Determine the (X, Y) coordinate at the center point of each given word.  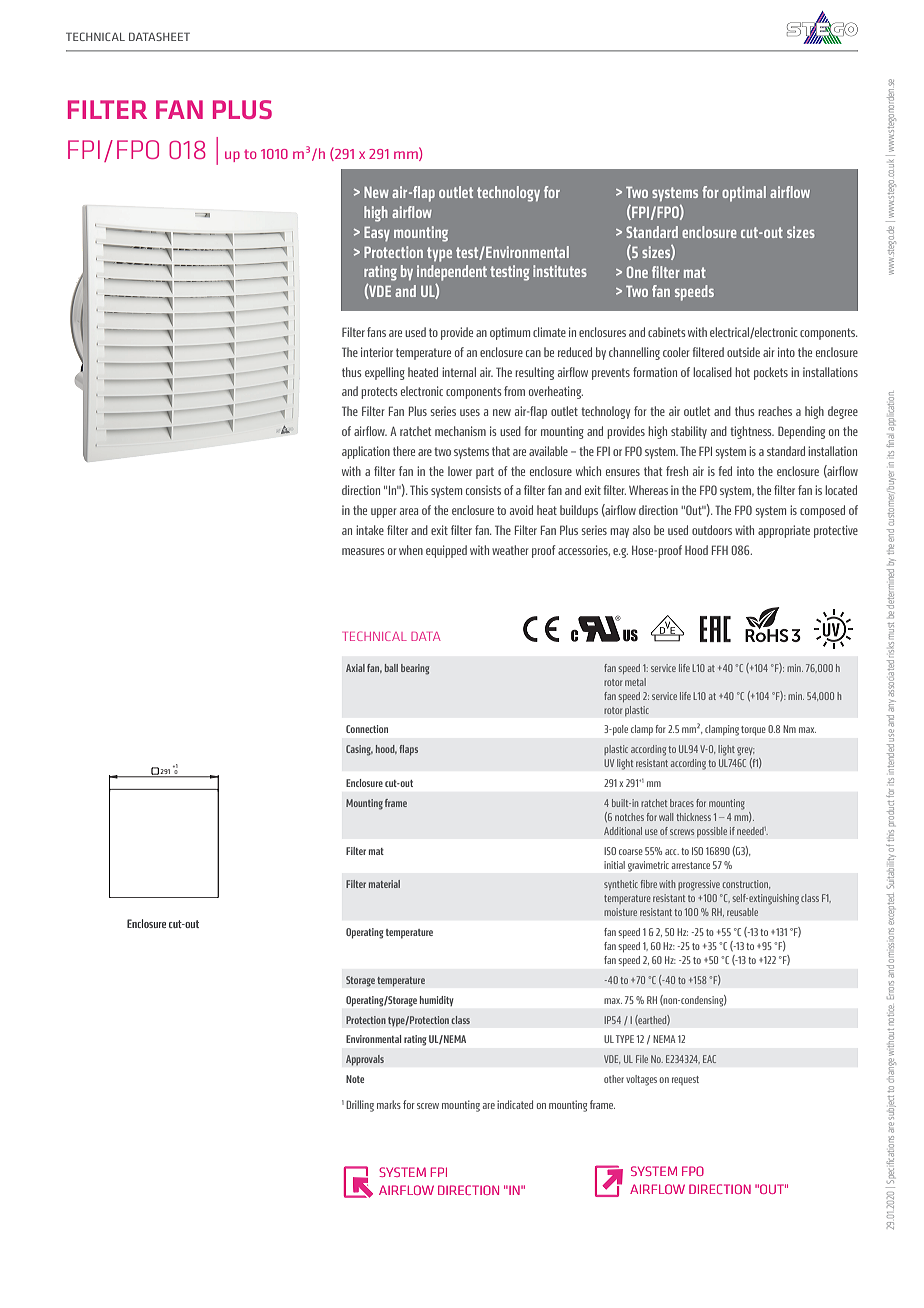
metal (635, 682)
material (384, 884)
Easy (377, 233)
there (404, 451)
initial (614, 865)
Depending (801, 432)
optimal (744, 194)
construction (746, 884)
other (614, 1079)
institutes (560, 271)
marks (389, 1104)
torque (753, 730)
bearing (415, 669)
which (588, 471)
